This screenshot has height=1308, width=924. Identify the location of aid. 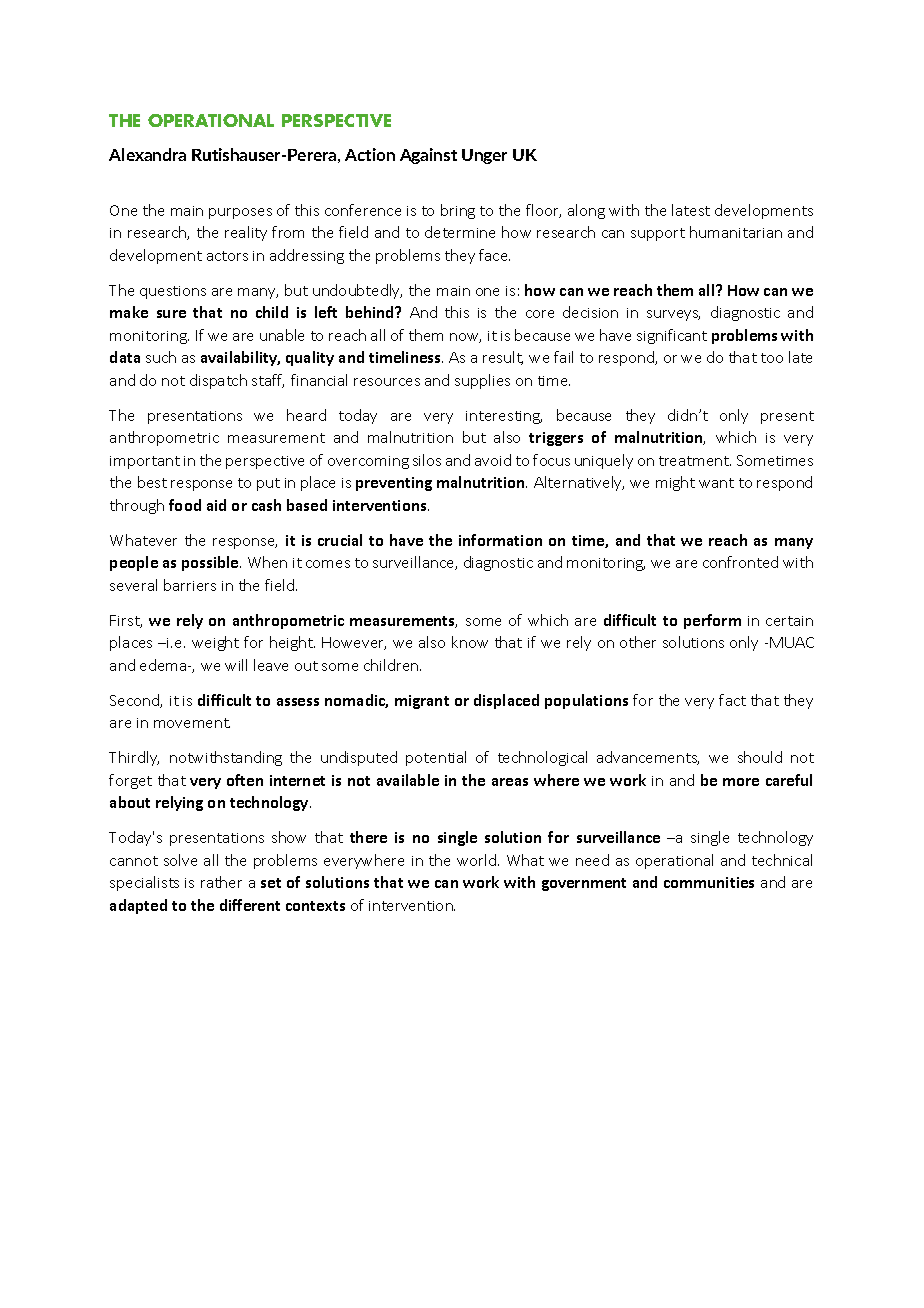
(216, 505).
